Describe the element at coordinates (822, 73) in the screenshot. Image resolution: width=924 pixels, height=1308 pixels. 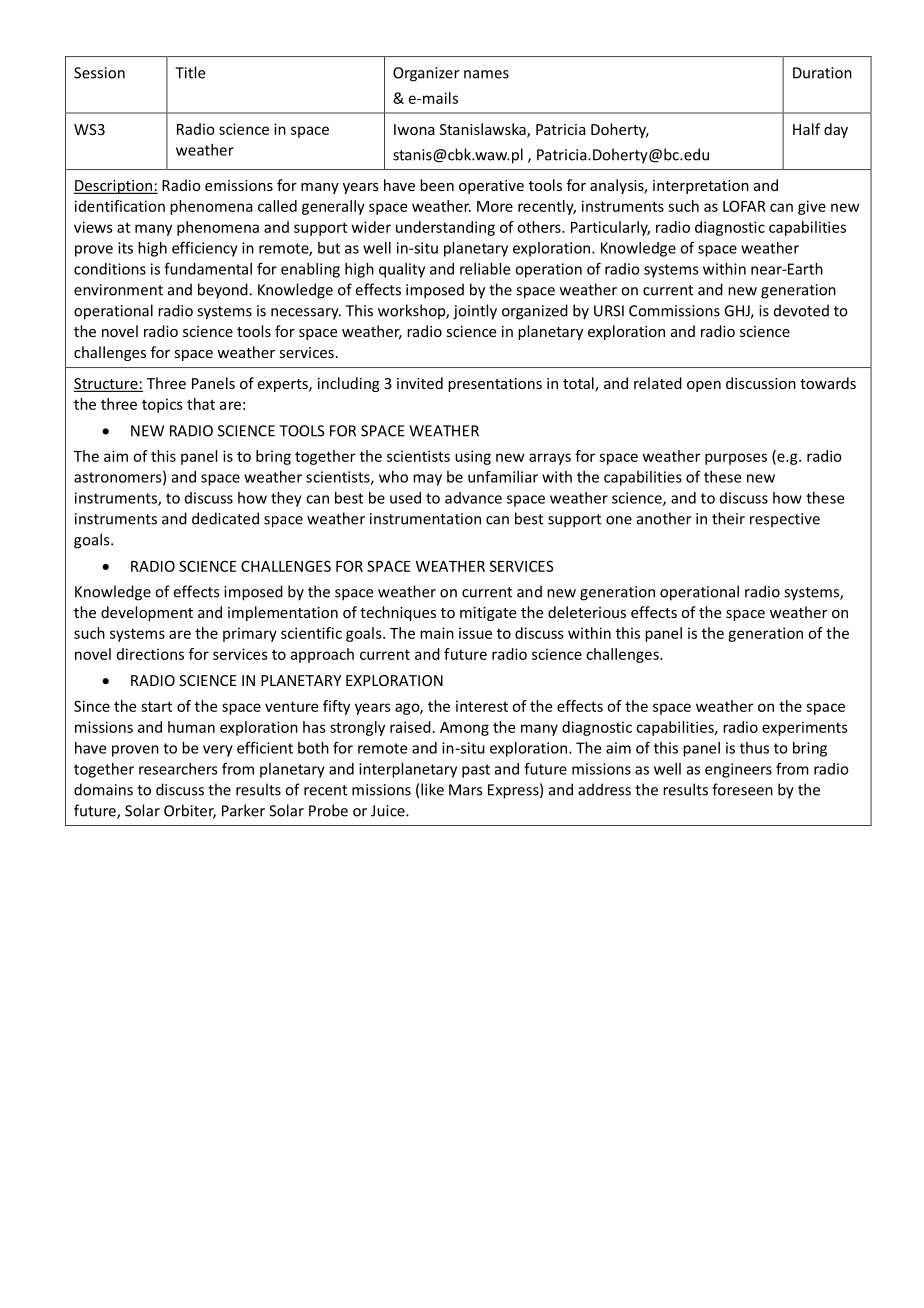
I see `Duration` at that location.
